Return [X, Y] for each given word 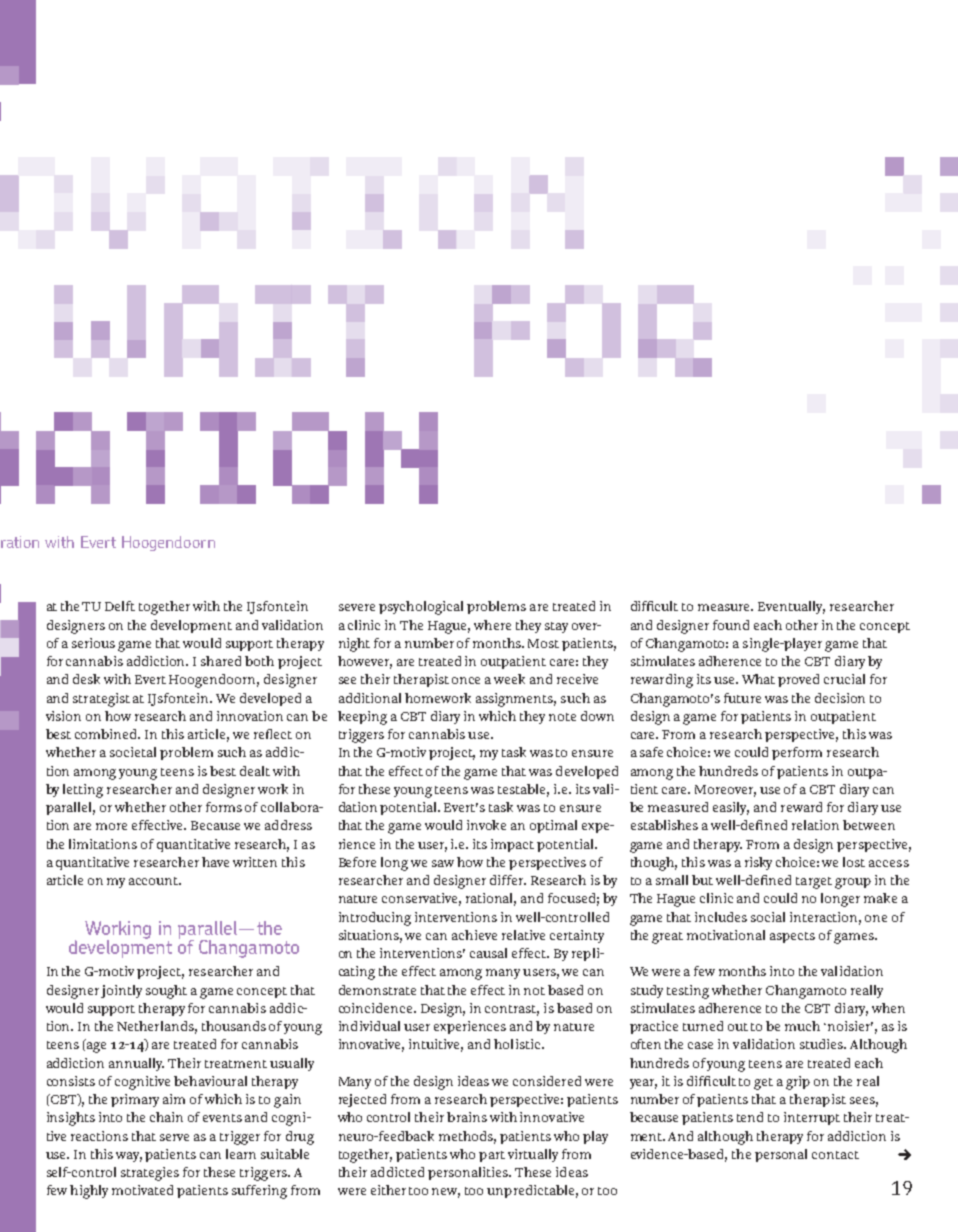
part [492, 1156]
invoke [486, 825]
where [492, 625]
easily [731, 808]
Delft [120, 606]
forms [224, 807]
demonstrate [377, 990]
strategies [150, 1174]
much [802, 1026]
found [731, 625]
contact [835, 1155]
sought [166, 992]
